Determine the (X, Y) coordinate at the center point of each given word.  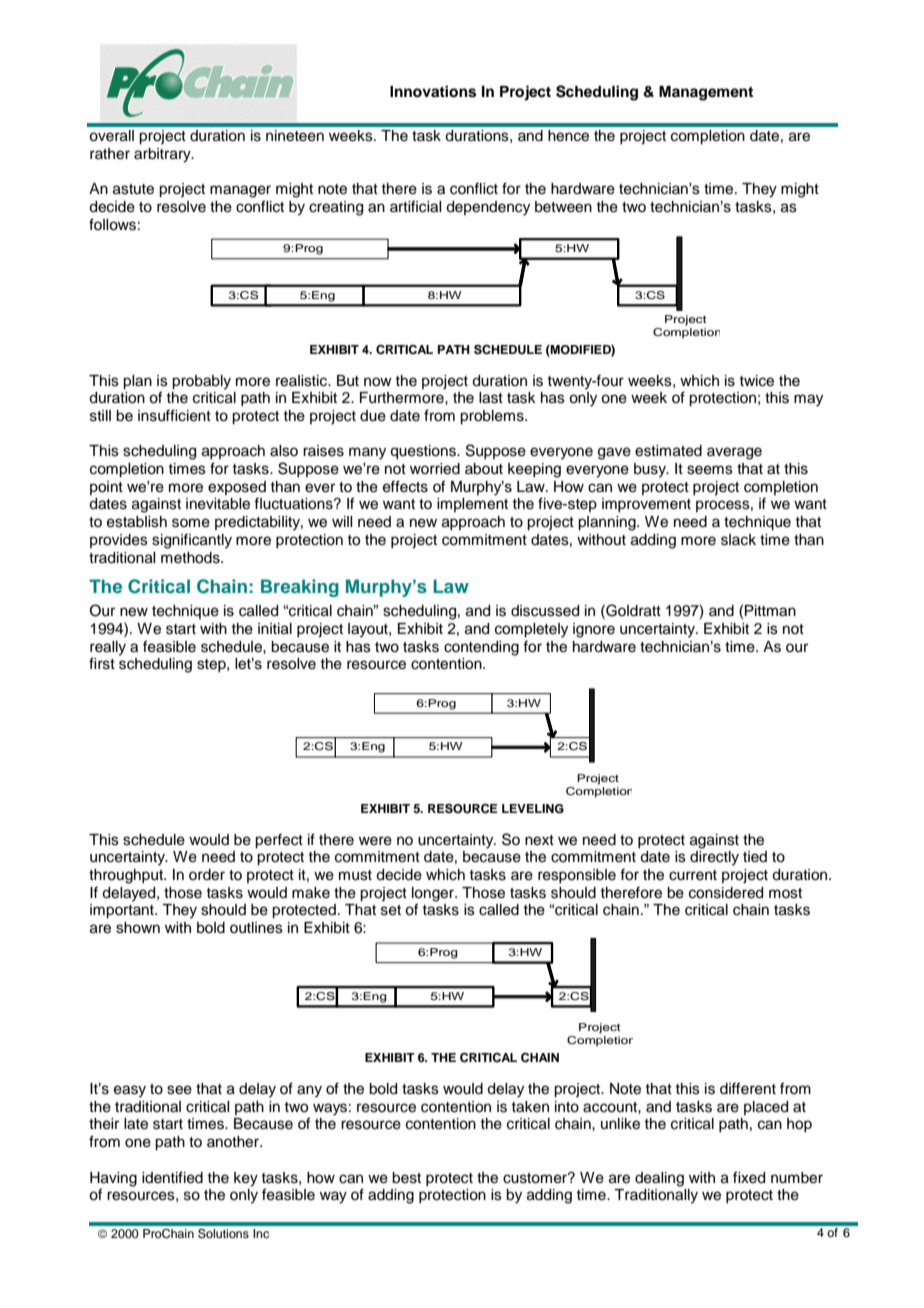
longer (434, 895)
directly (714, 858)
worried (435, 469)
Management (706, 93)
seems (710, 470)
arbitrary (163, 155)
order (207, 875)
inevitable (218, 504)
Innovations (433, 91)
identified (172, 1177)
